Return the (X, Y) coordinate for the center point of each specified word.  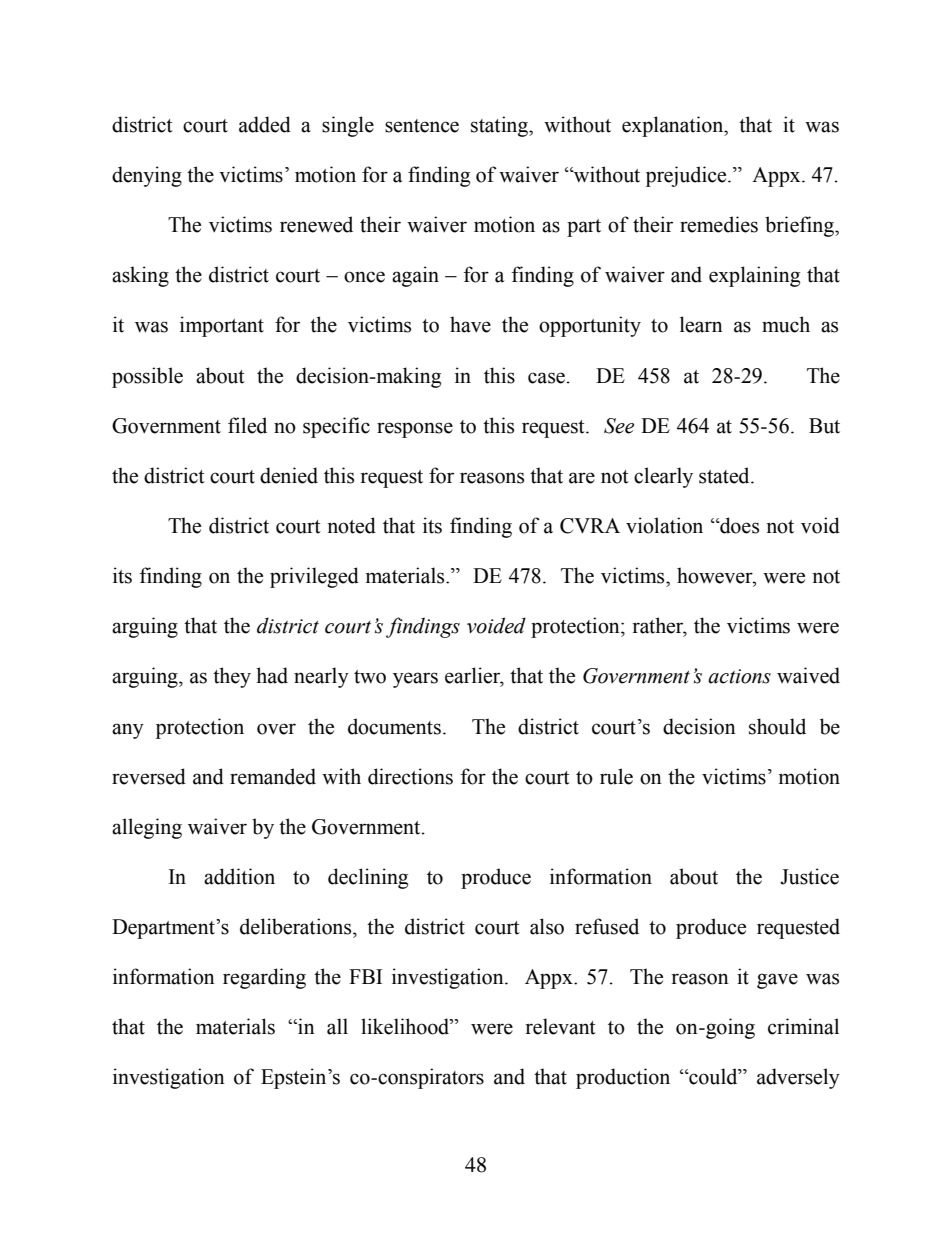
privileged (314, 577)
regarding (264, 978)
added (265, 124)
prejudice (687, 176)
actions (739, 676)
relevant (560, 1026)
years (415, 680)
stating (500, 126)
